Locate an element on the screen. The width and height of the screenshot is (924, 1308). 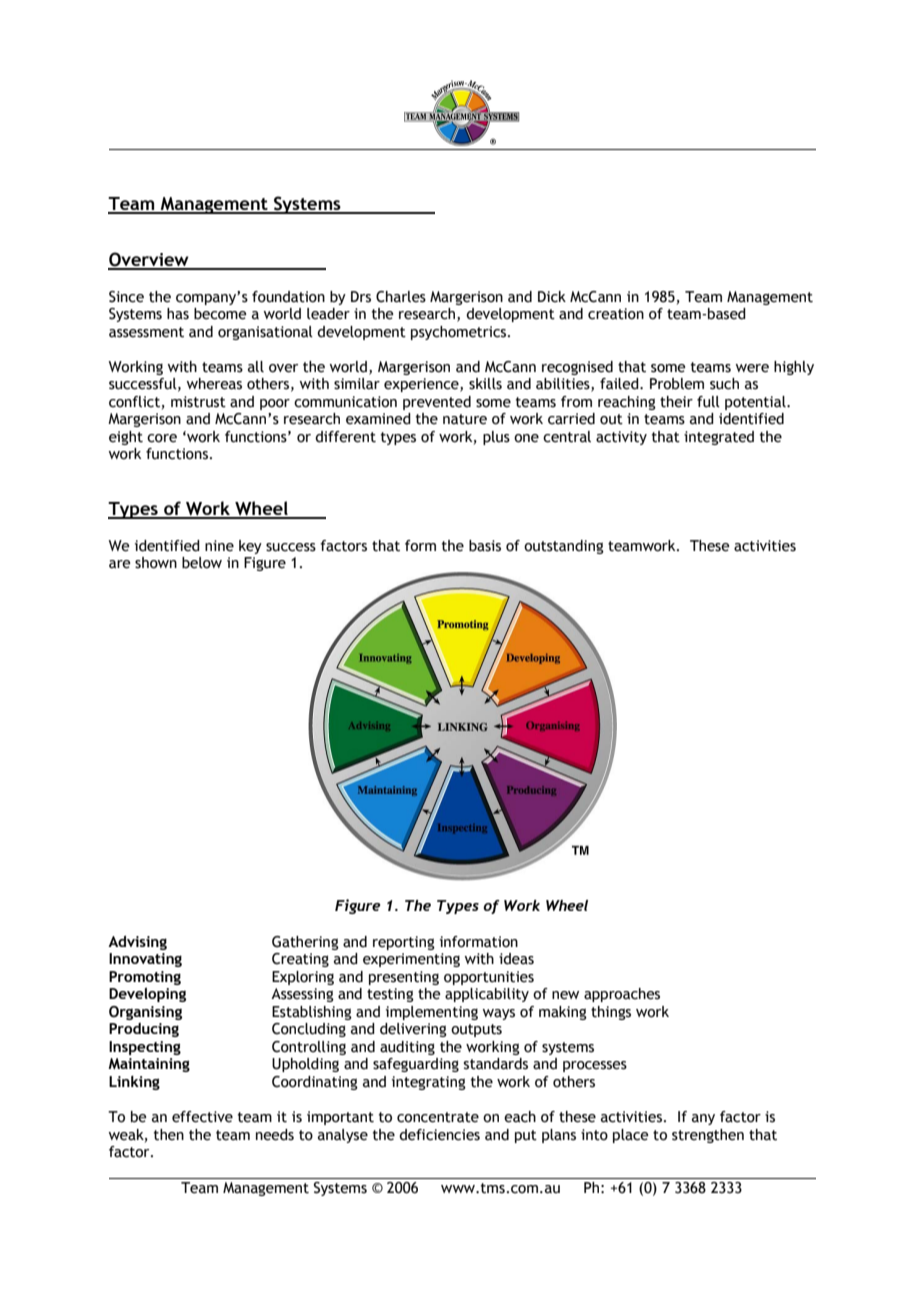
Advising is located at coordinates (137, 942).
